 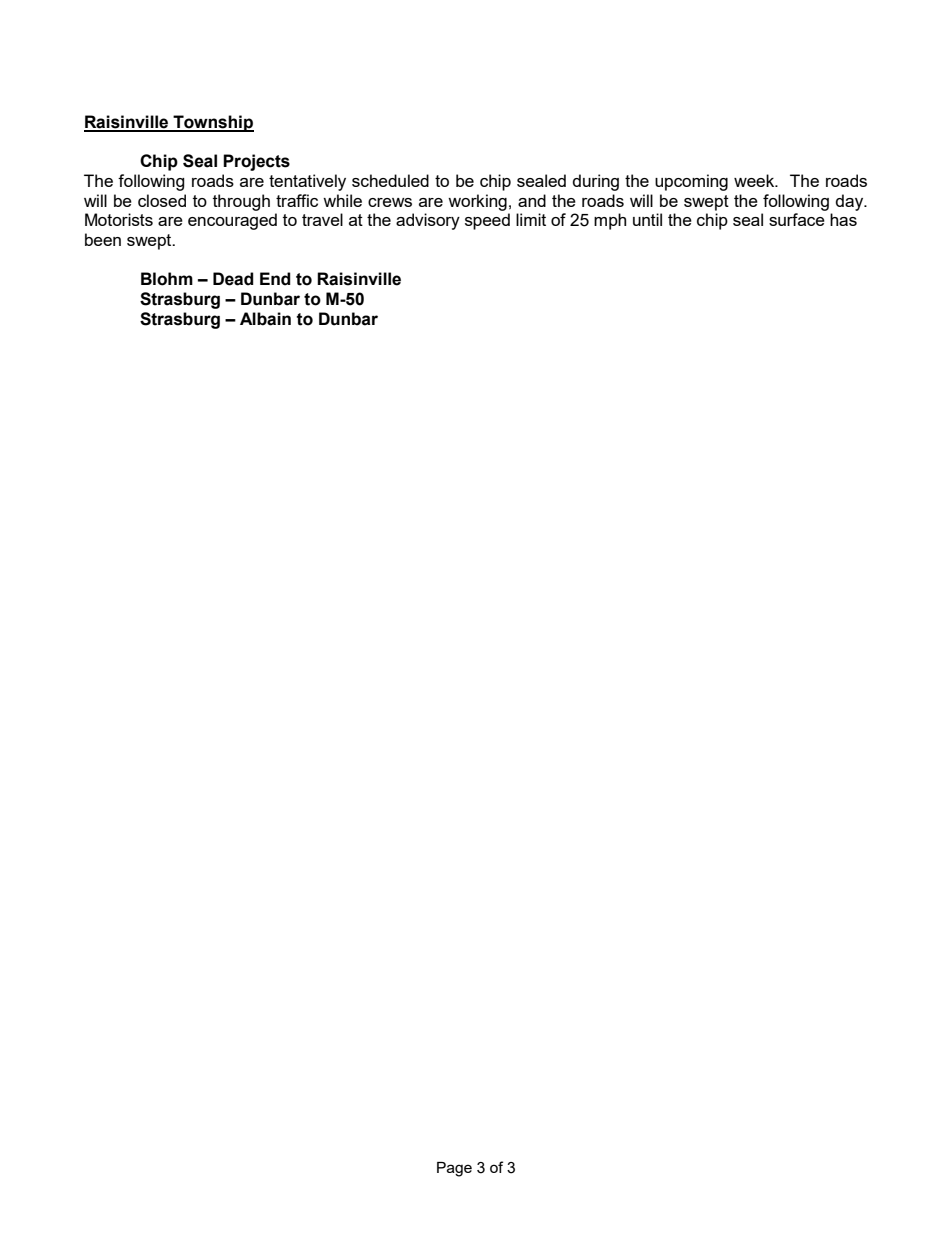 I want to click on week, so click(x=755, y=180).
